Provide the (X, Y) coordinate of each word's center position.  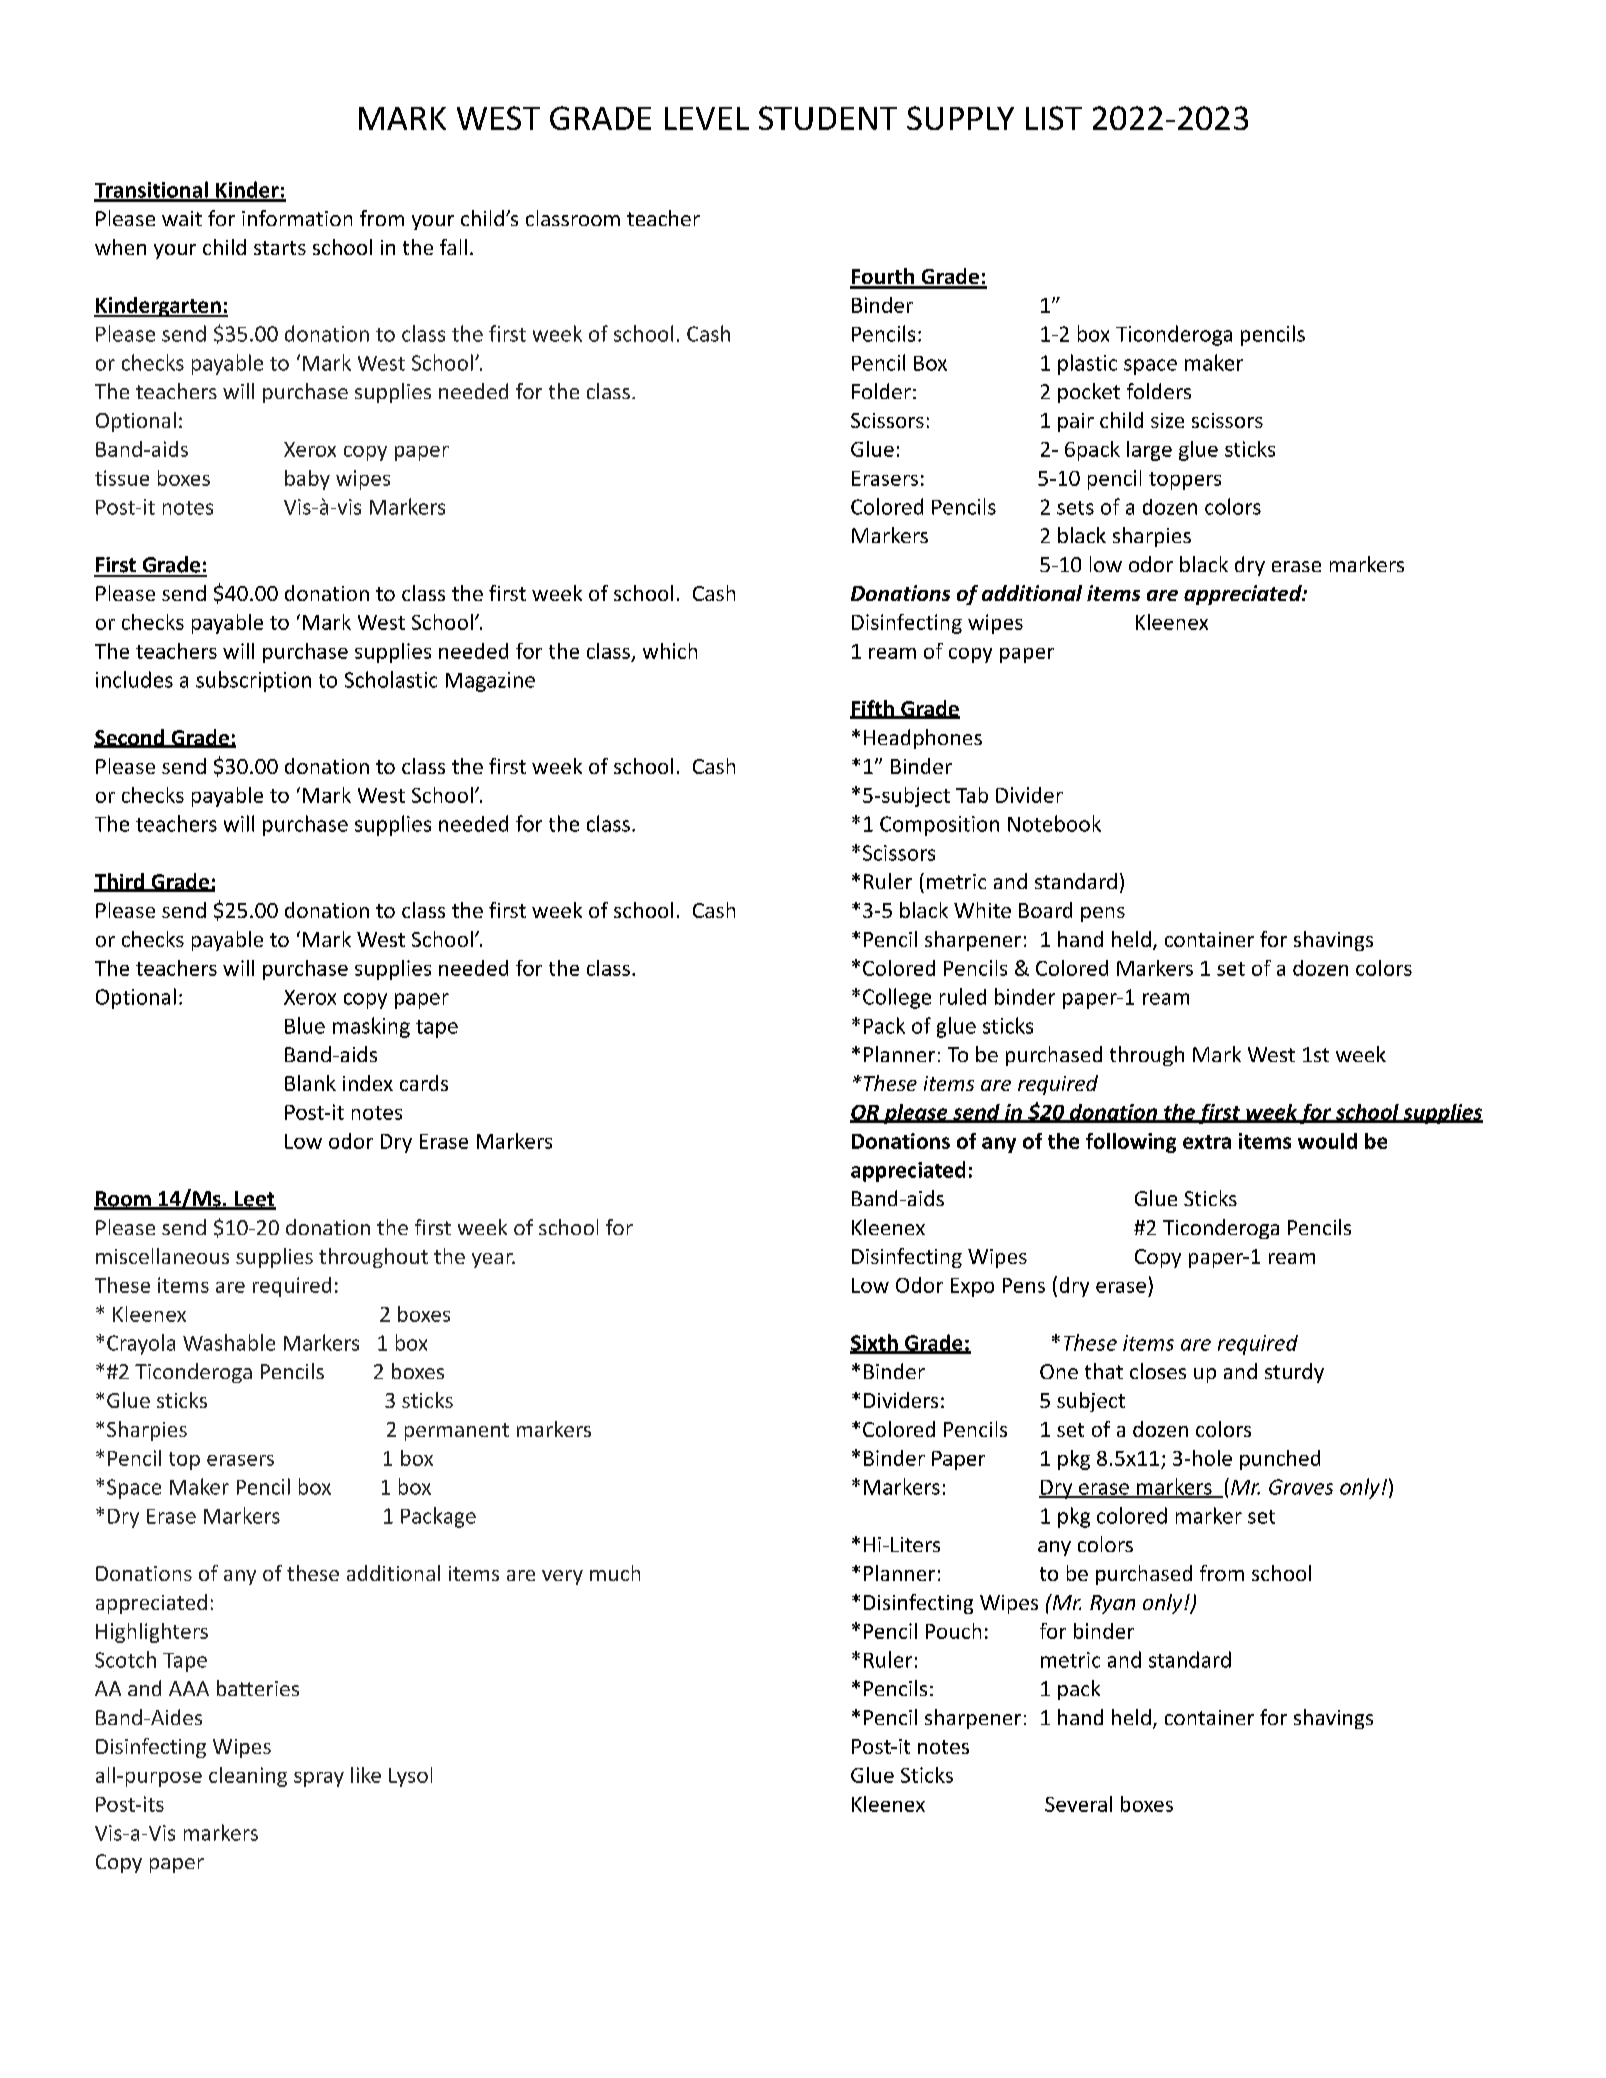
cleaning (248, 1777)
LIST (1054, 118)
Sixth (875, 1343)
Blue (305, 1025)
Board (1045, 910)
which (670, 651)
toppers (1185, 481)
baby (307, 480)
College (897, 998)
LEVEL (707, 118)
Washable (229, 1342)
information (297, 218)
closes (1158, 1371)
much (615, 1573)
